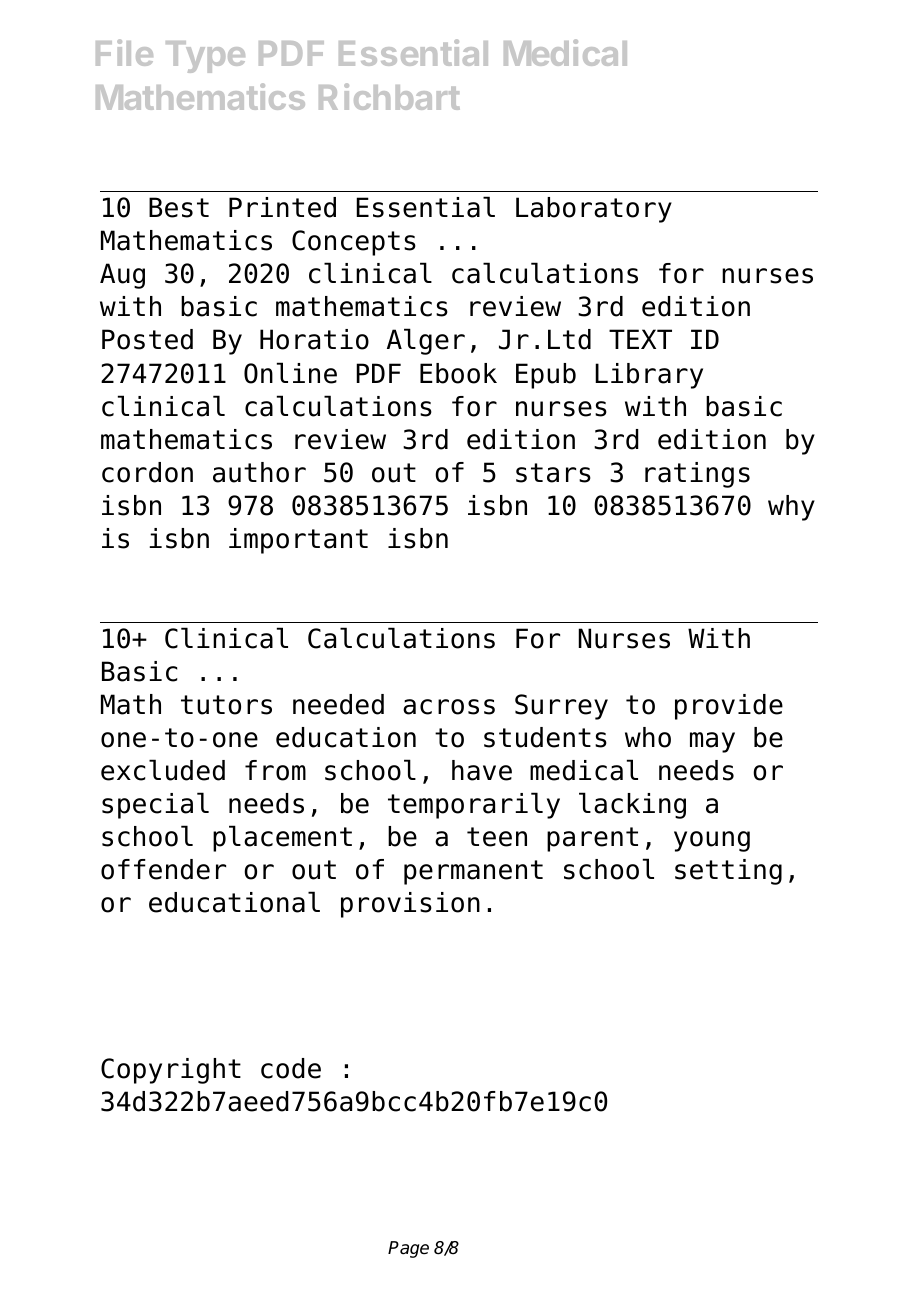 This image has height=1311, width=924. Describe the element at coordinates (205, 57) in the image. I see `Type` at that location.
